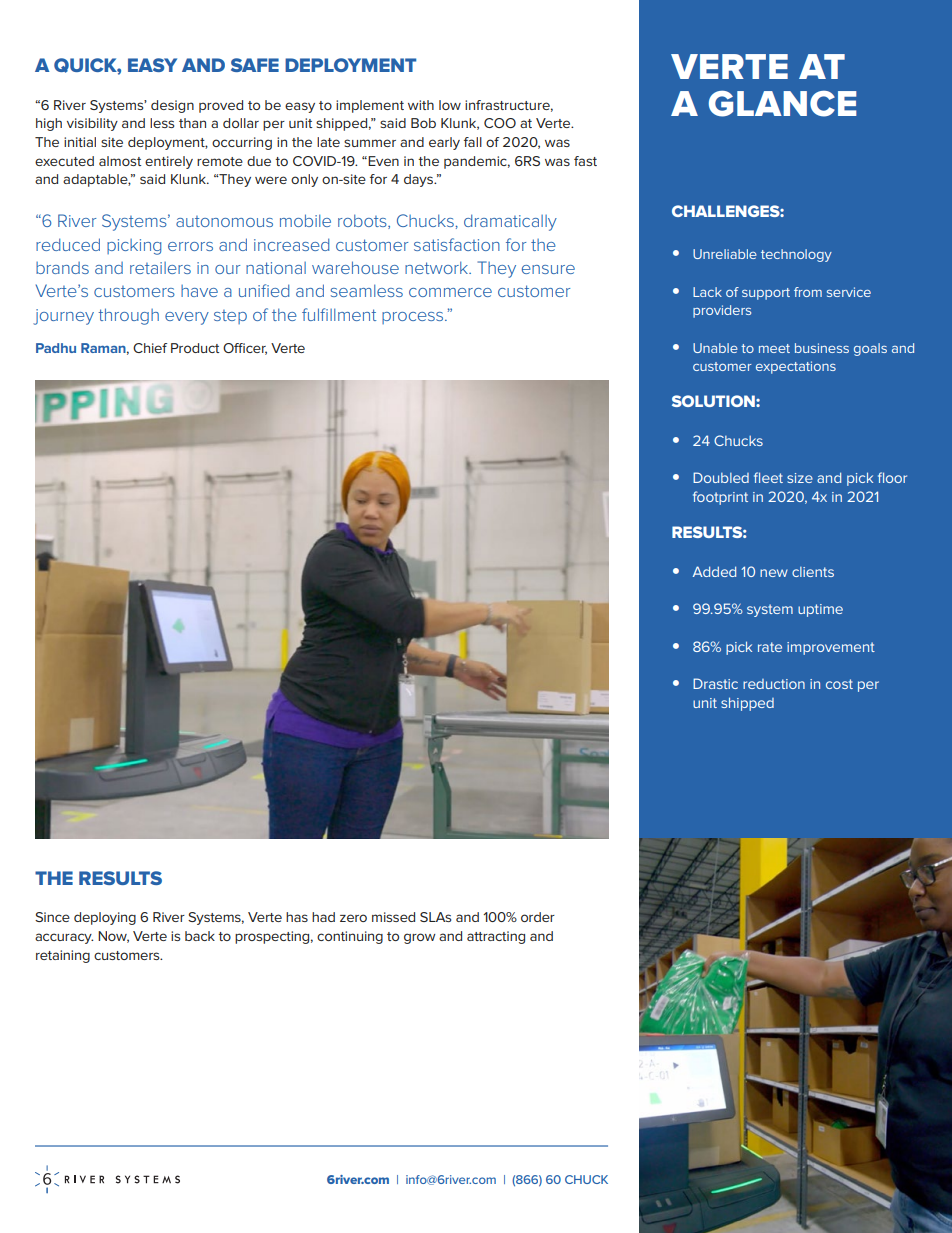  What do you see at coordinates (450, 292) in the image?
I see `commerce` at bounding box center [450, 292].
